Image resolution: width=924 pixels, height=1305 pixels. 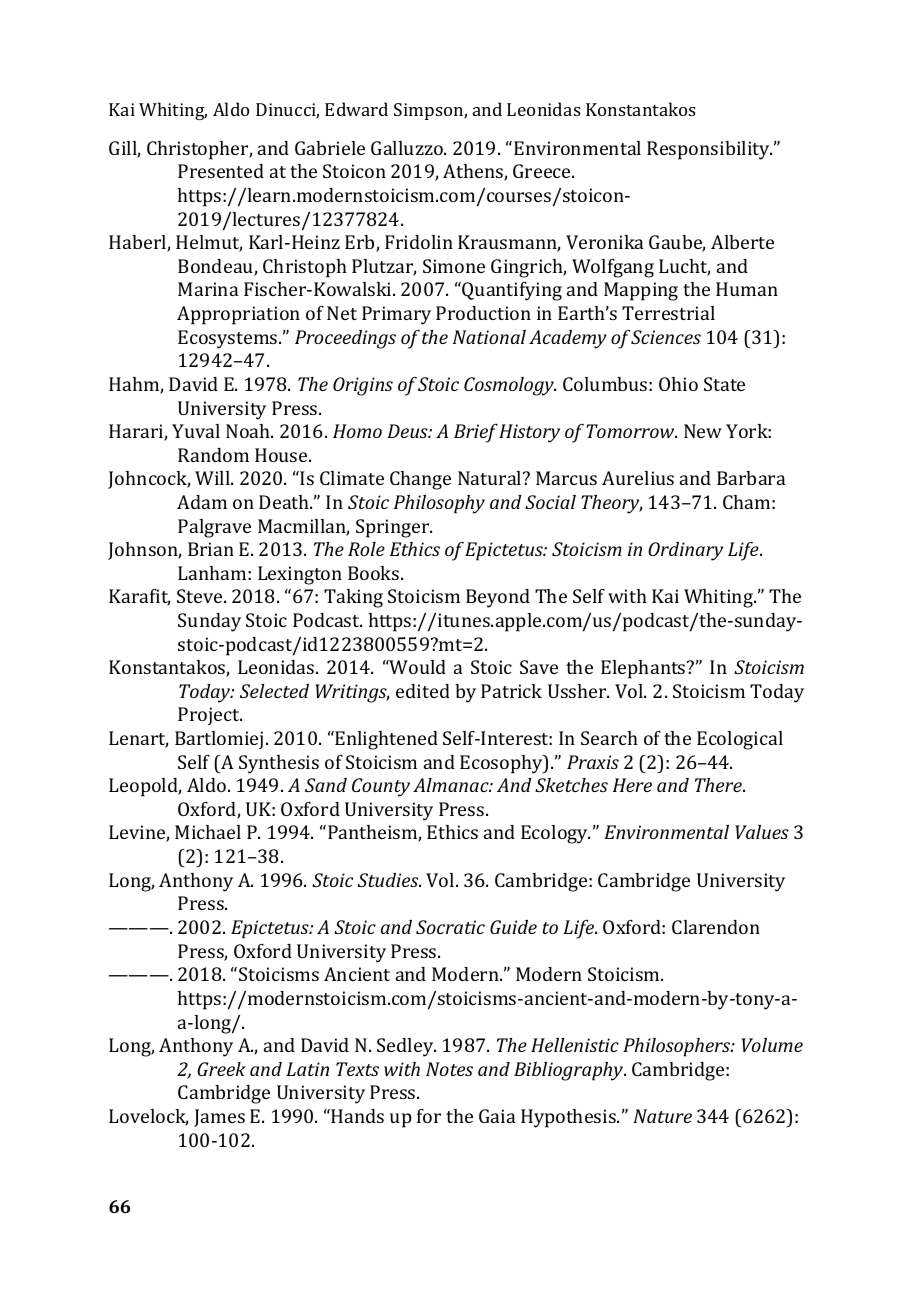 I want to click on State, so click(x=724, y=384).
